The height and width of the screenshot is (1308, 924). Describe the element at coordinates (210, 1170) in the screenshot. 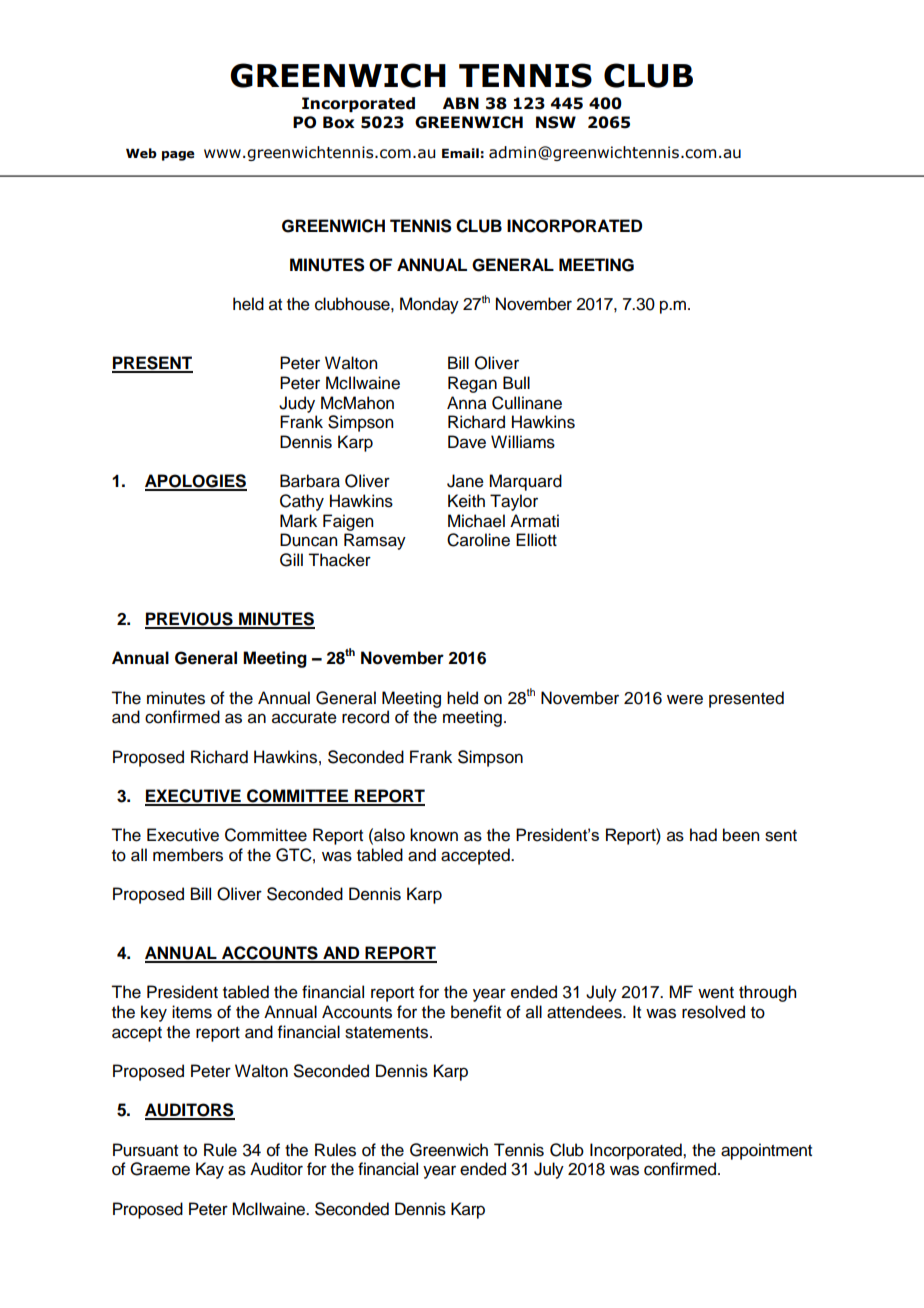

I see `Kay` at that location.
